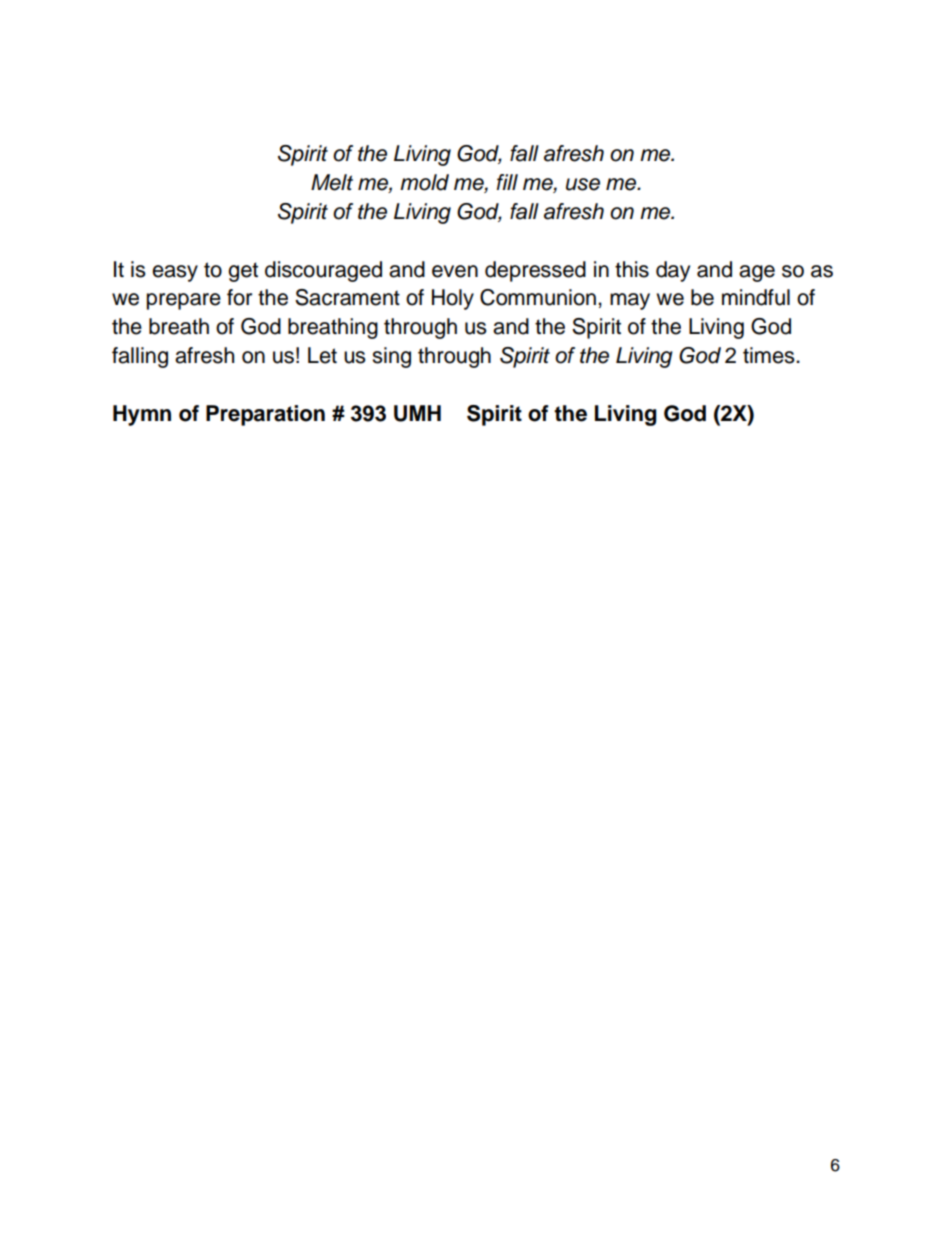 The width and height of the screenshot is (952, 1233). What do you see at coordinates (391, 357) in the screenshot?
I see `sing` at bounding box center [391, 357].
